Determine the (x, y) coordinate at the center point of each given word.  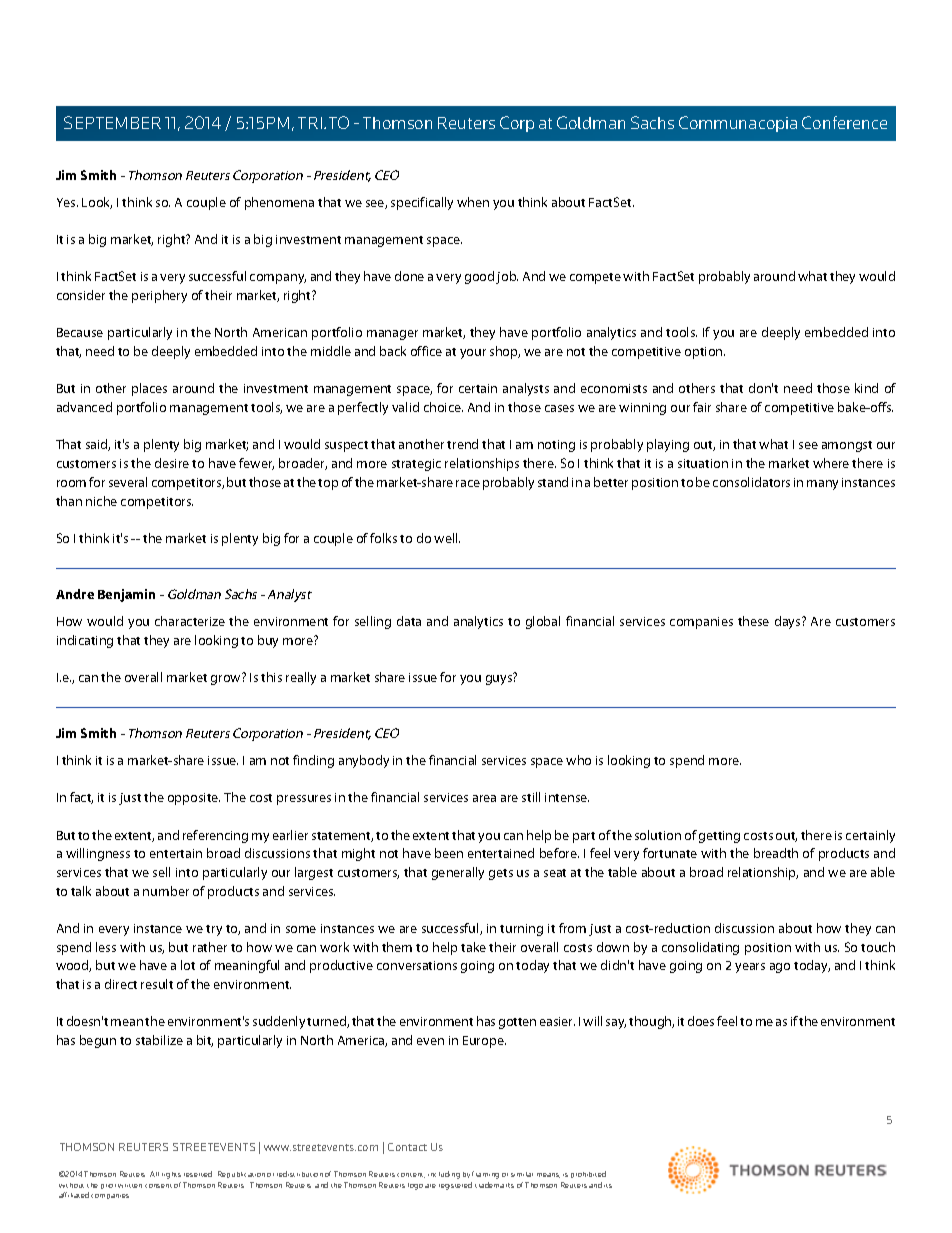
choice (443, 407)
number (166, 891)
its (608, 1186)
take (473, 947)
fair (702, 407)
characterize (190, 621)
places (149, 389)
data (409, 621)
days (789, 622)
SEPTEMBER (112, 122)
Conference (844, 122)
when (473, 202)
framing (485, 1175)
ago (780, 968)
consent (158, 1186)
